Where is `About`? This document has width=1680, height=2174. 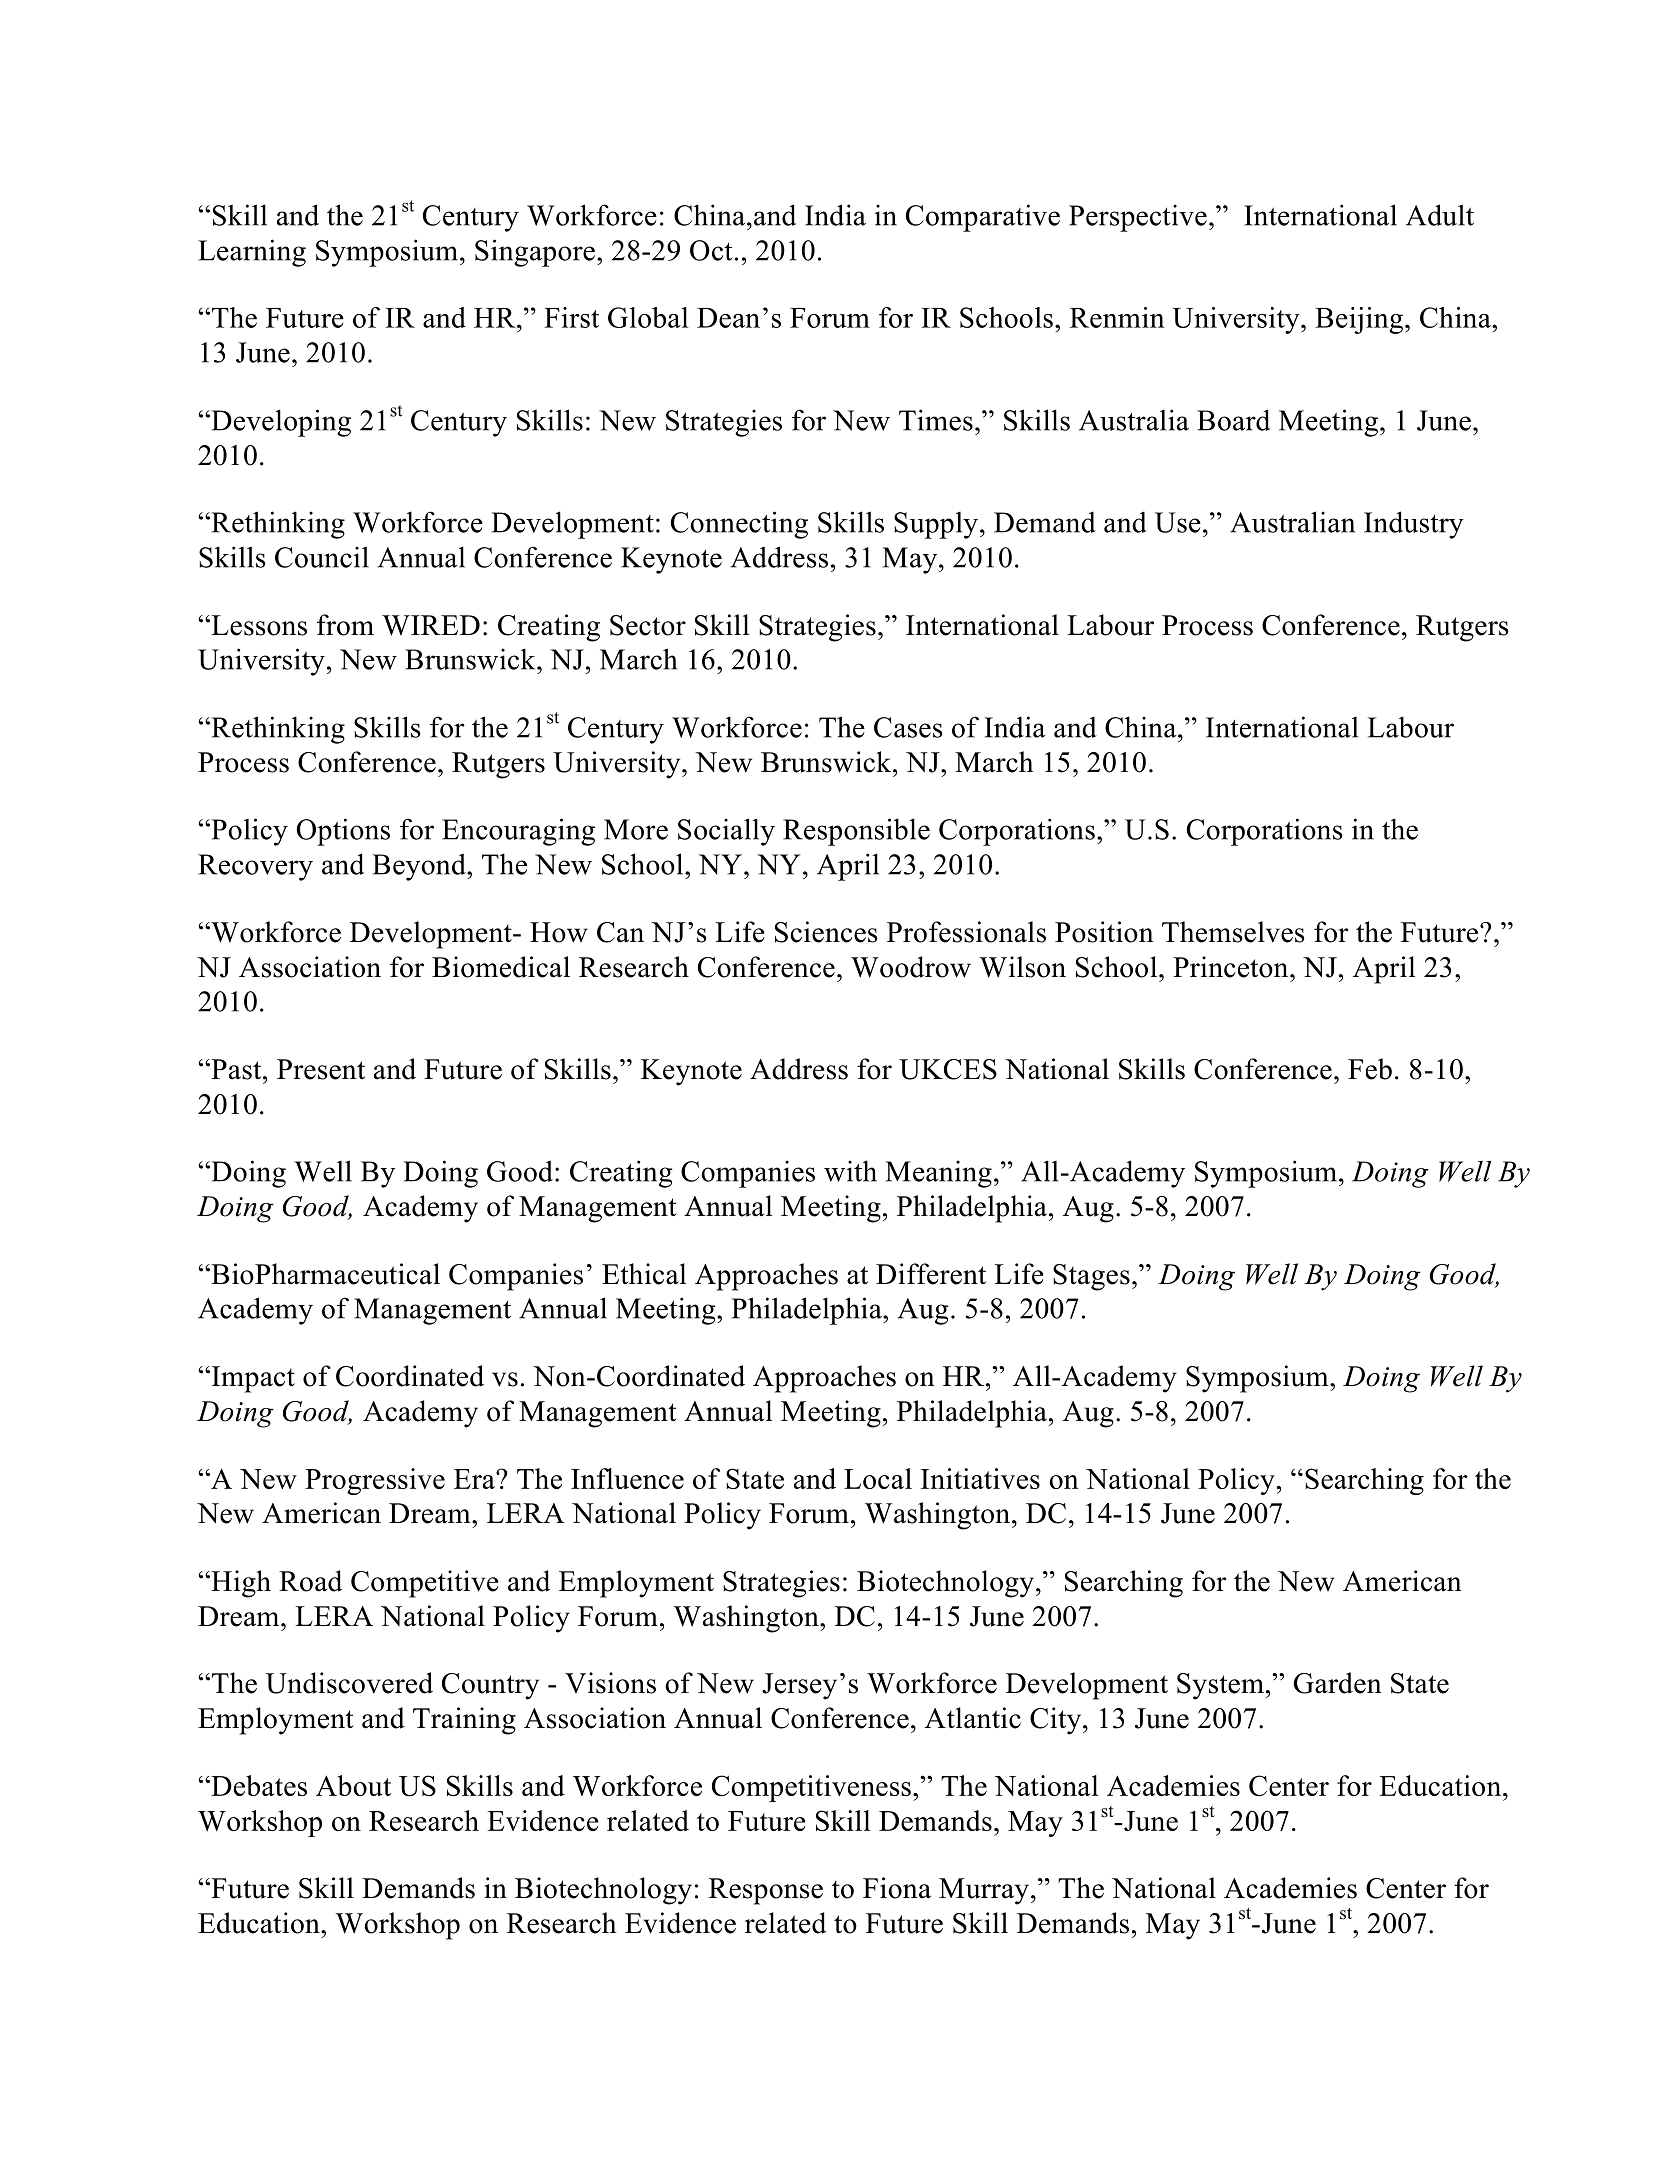 About is located at coordinates (353, 1785).
